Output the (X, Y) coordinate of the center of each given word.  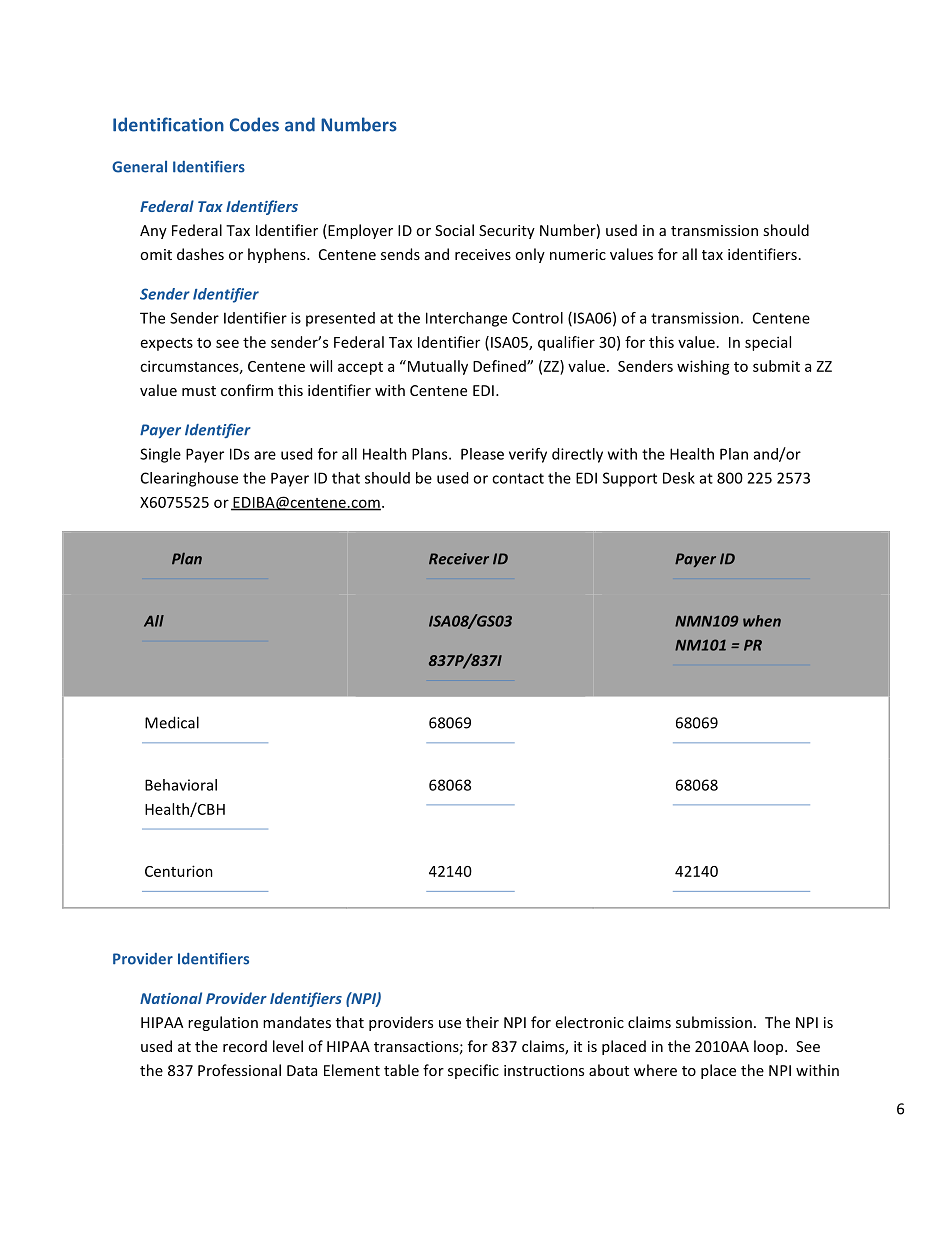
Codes (254, 124)
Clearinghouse (189, 479)
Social (454, 230)
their (482, 1022)
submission (714, 1022)
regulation (223, 1023)
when (762, 621)
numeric (578, 254)
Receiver (459, 559)
